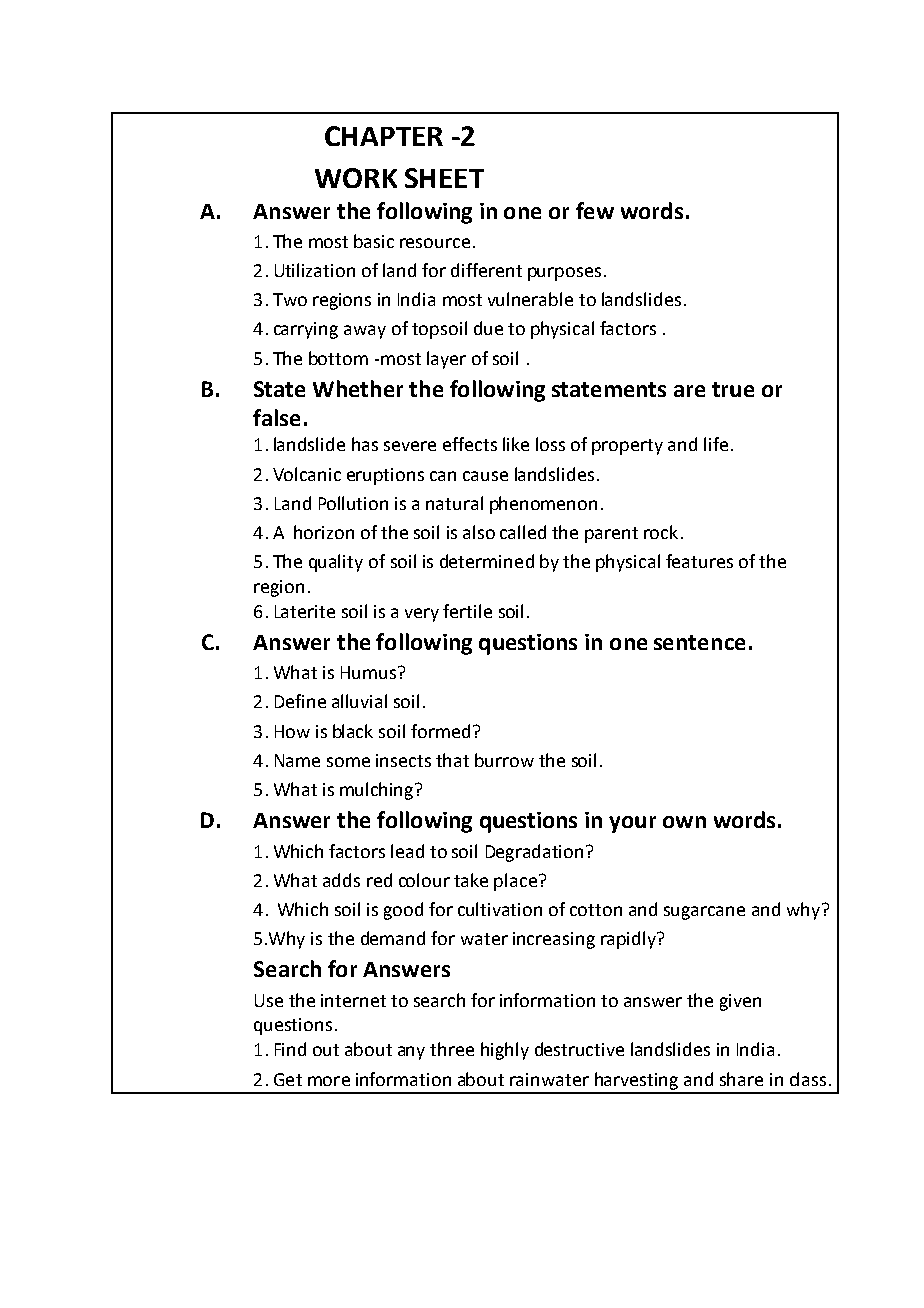 The height and width of the image is (1308, 924). What do you see at coordinates (505, 1051) in the image?
I see `highly` at bounding box center [505, 1051].
